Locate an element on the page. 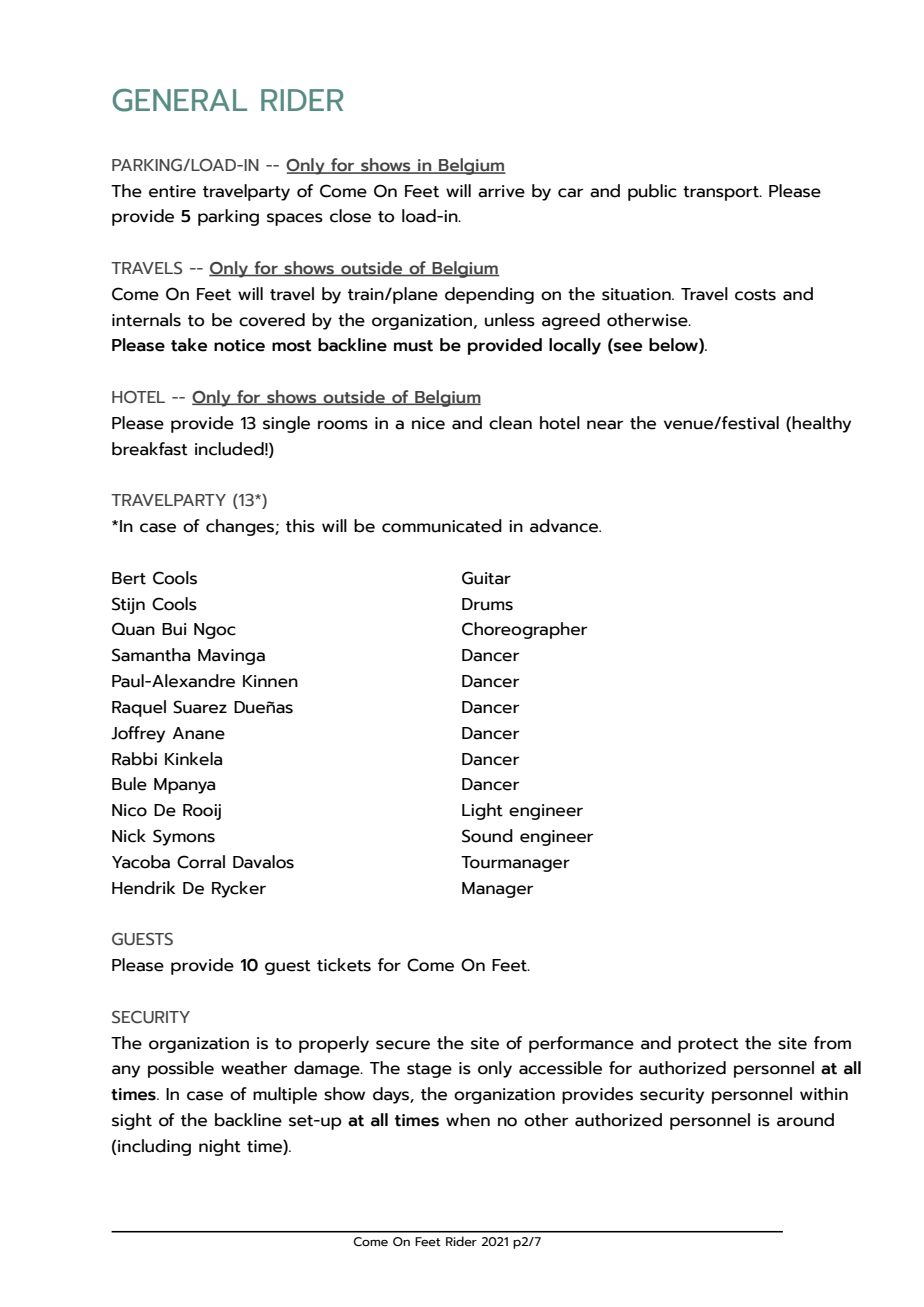 The height and width of the image is (1307, 924). clean is located at coordinates (510, 423).
